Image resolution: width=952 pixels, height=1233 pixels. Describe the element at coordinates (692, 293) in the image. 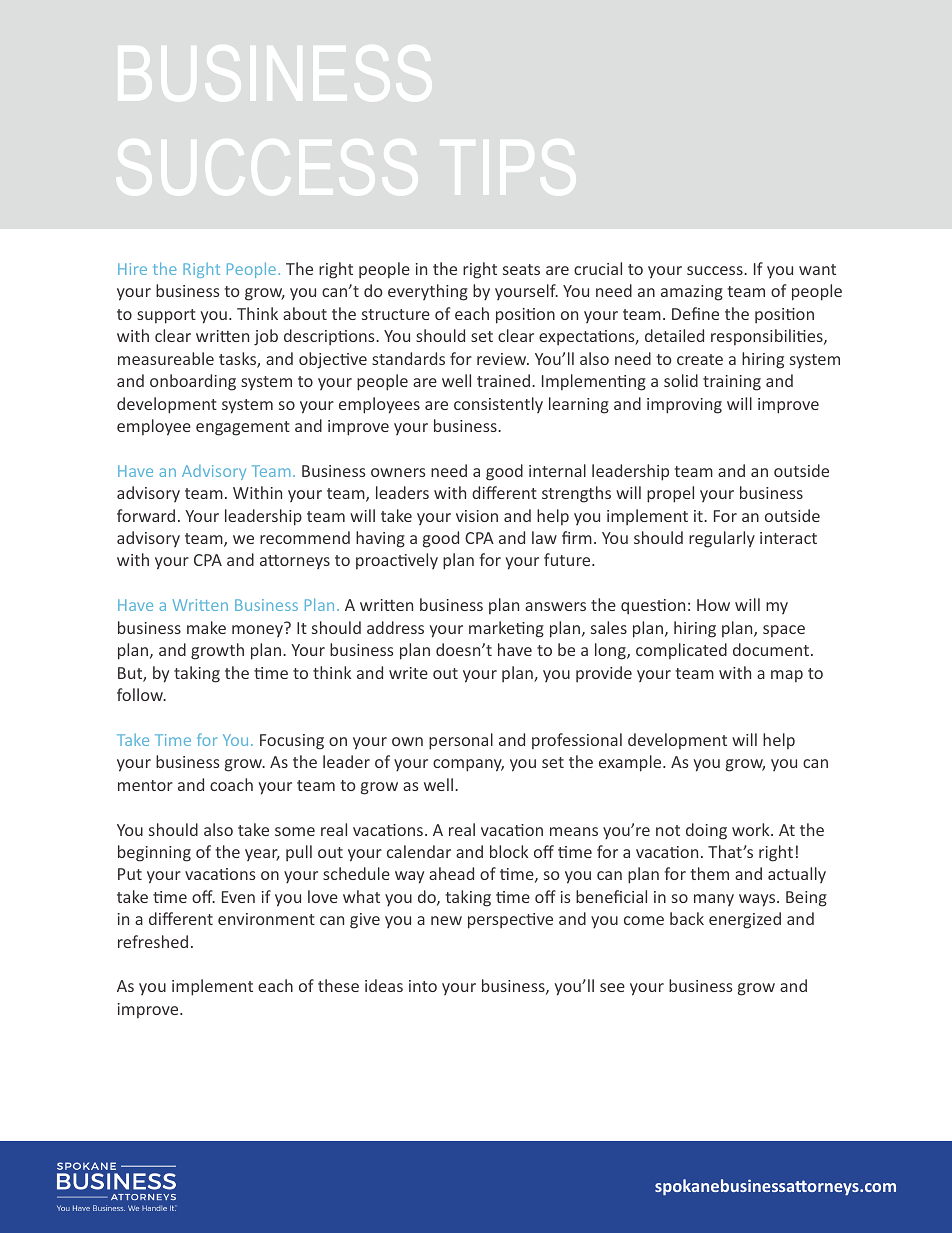

I see `amazing` at that location.
